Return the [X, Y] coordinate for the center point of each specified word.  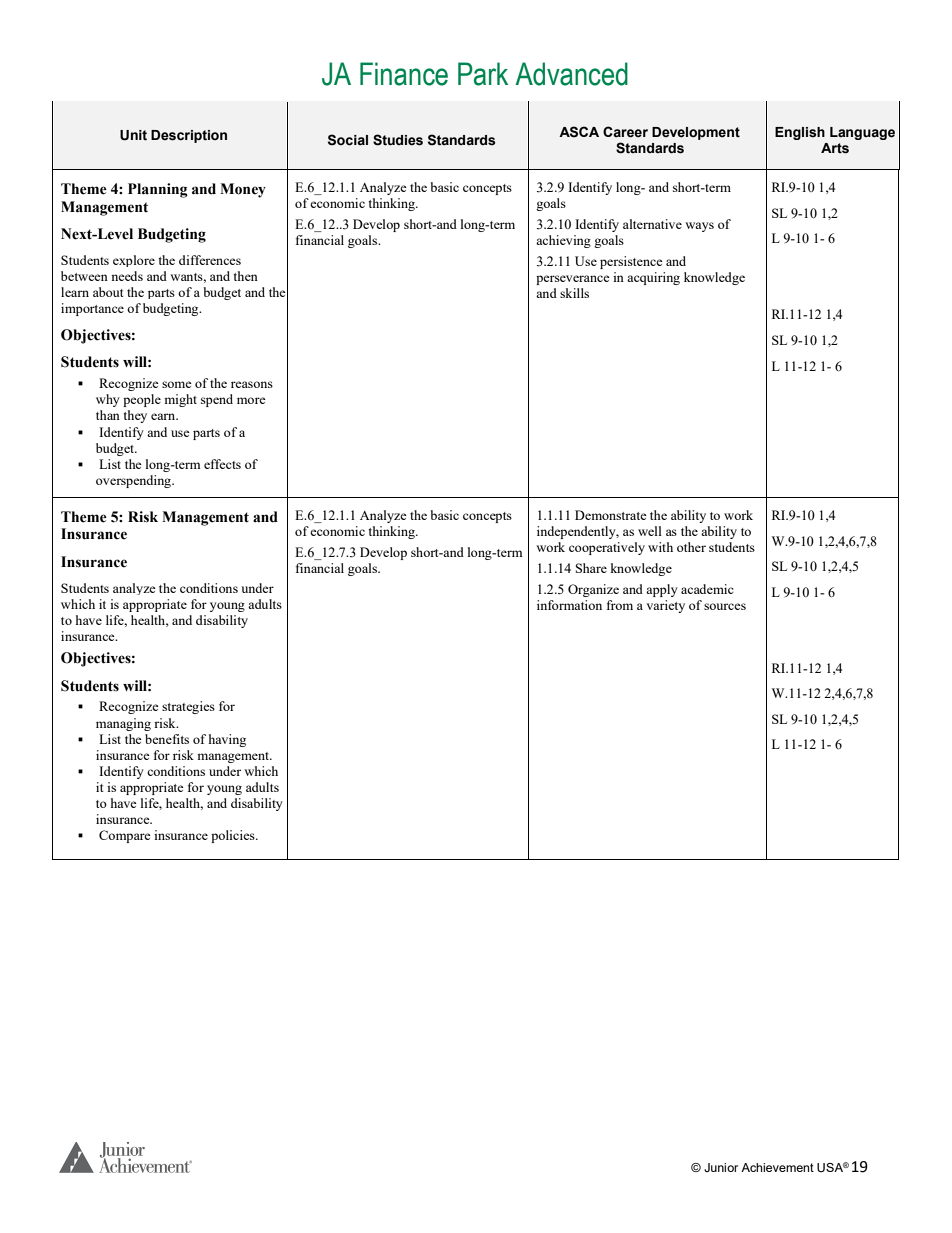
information [569, 605]
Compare [125, 836]
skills [574, 293]
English [800, 133]
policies [234, 836]
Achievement [777, 1167]
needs [127, 276]
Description [189, 136]
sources [725, 606]
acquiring [653, 278]
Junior [721, 1167]
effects [222, 464]
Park [483, 74]
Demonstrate [611, 515]
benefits [167, 739]
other [691, 547]
